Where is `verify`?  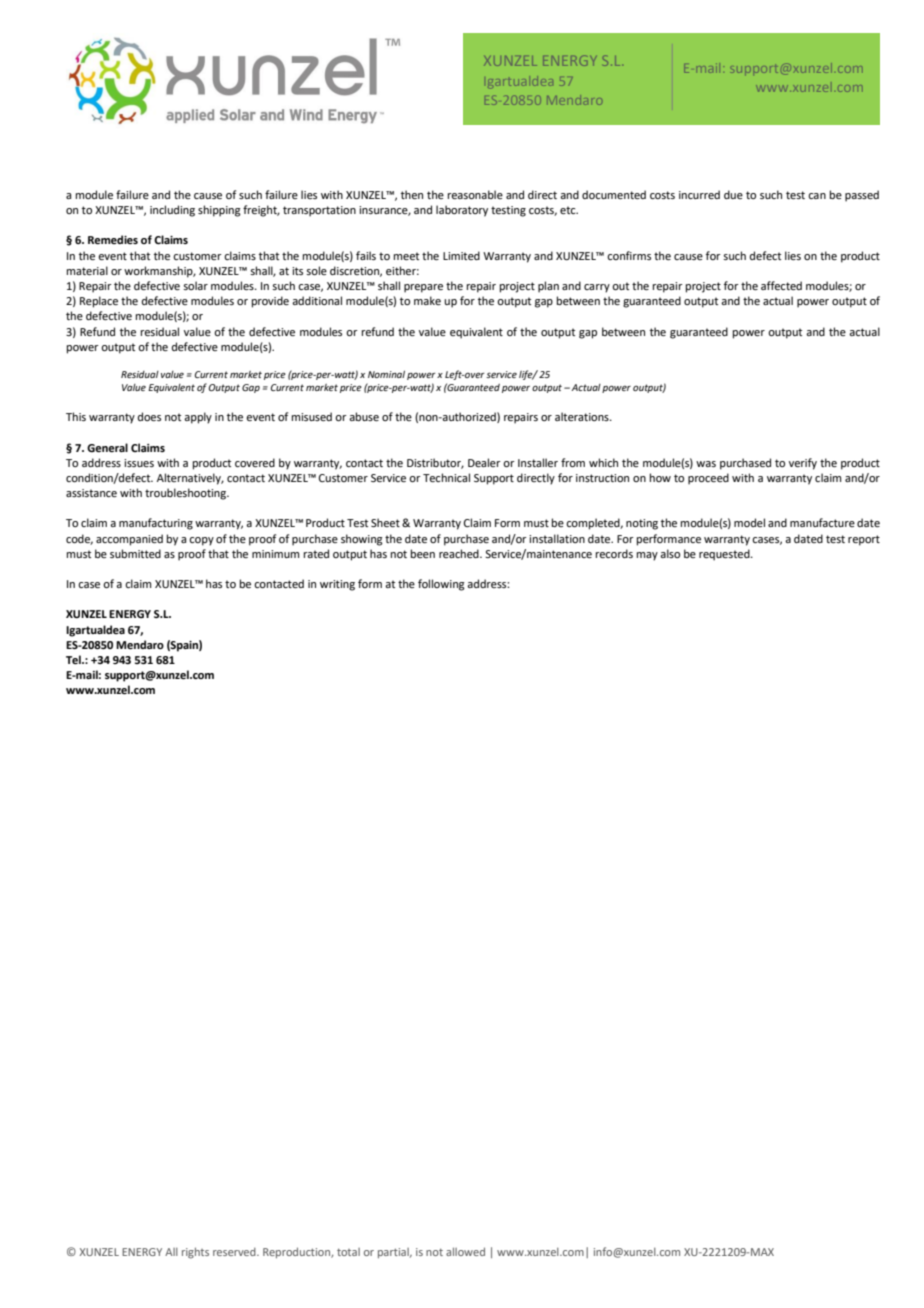 verify is located at coordinates (803, 464).
